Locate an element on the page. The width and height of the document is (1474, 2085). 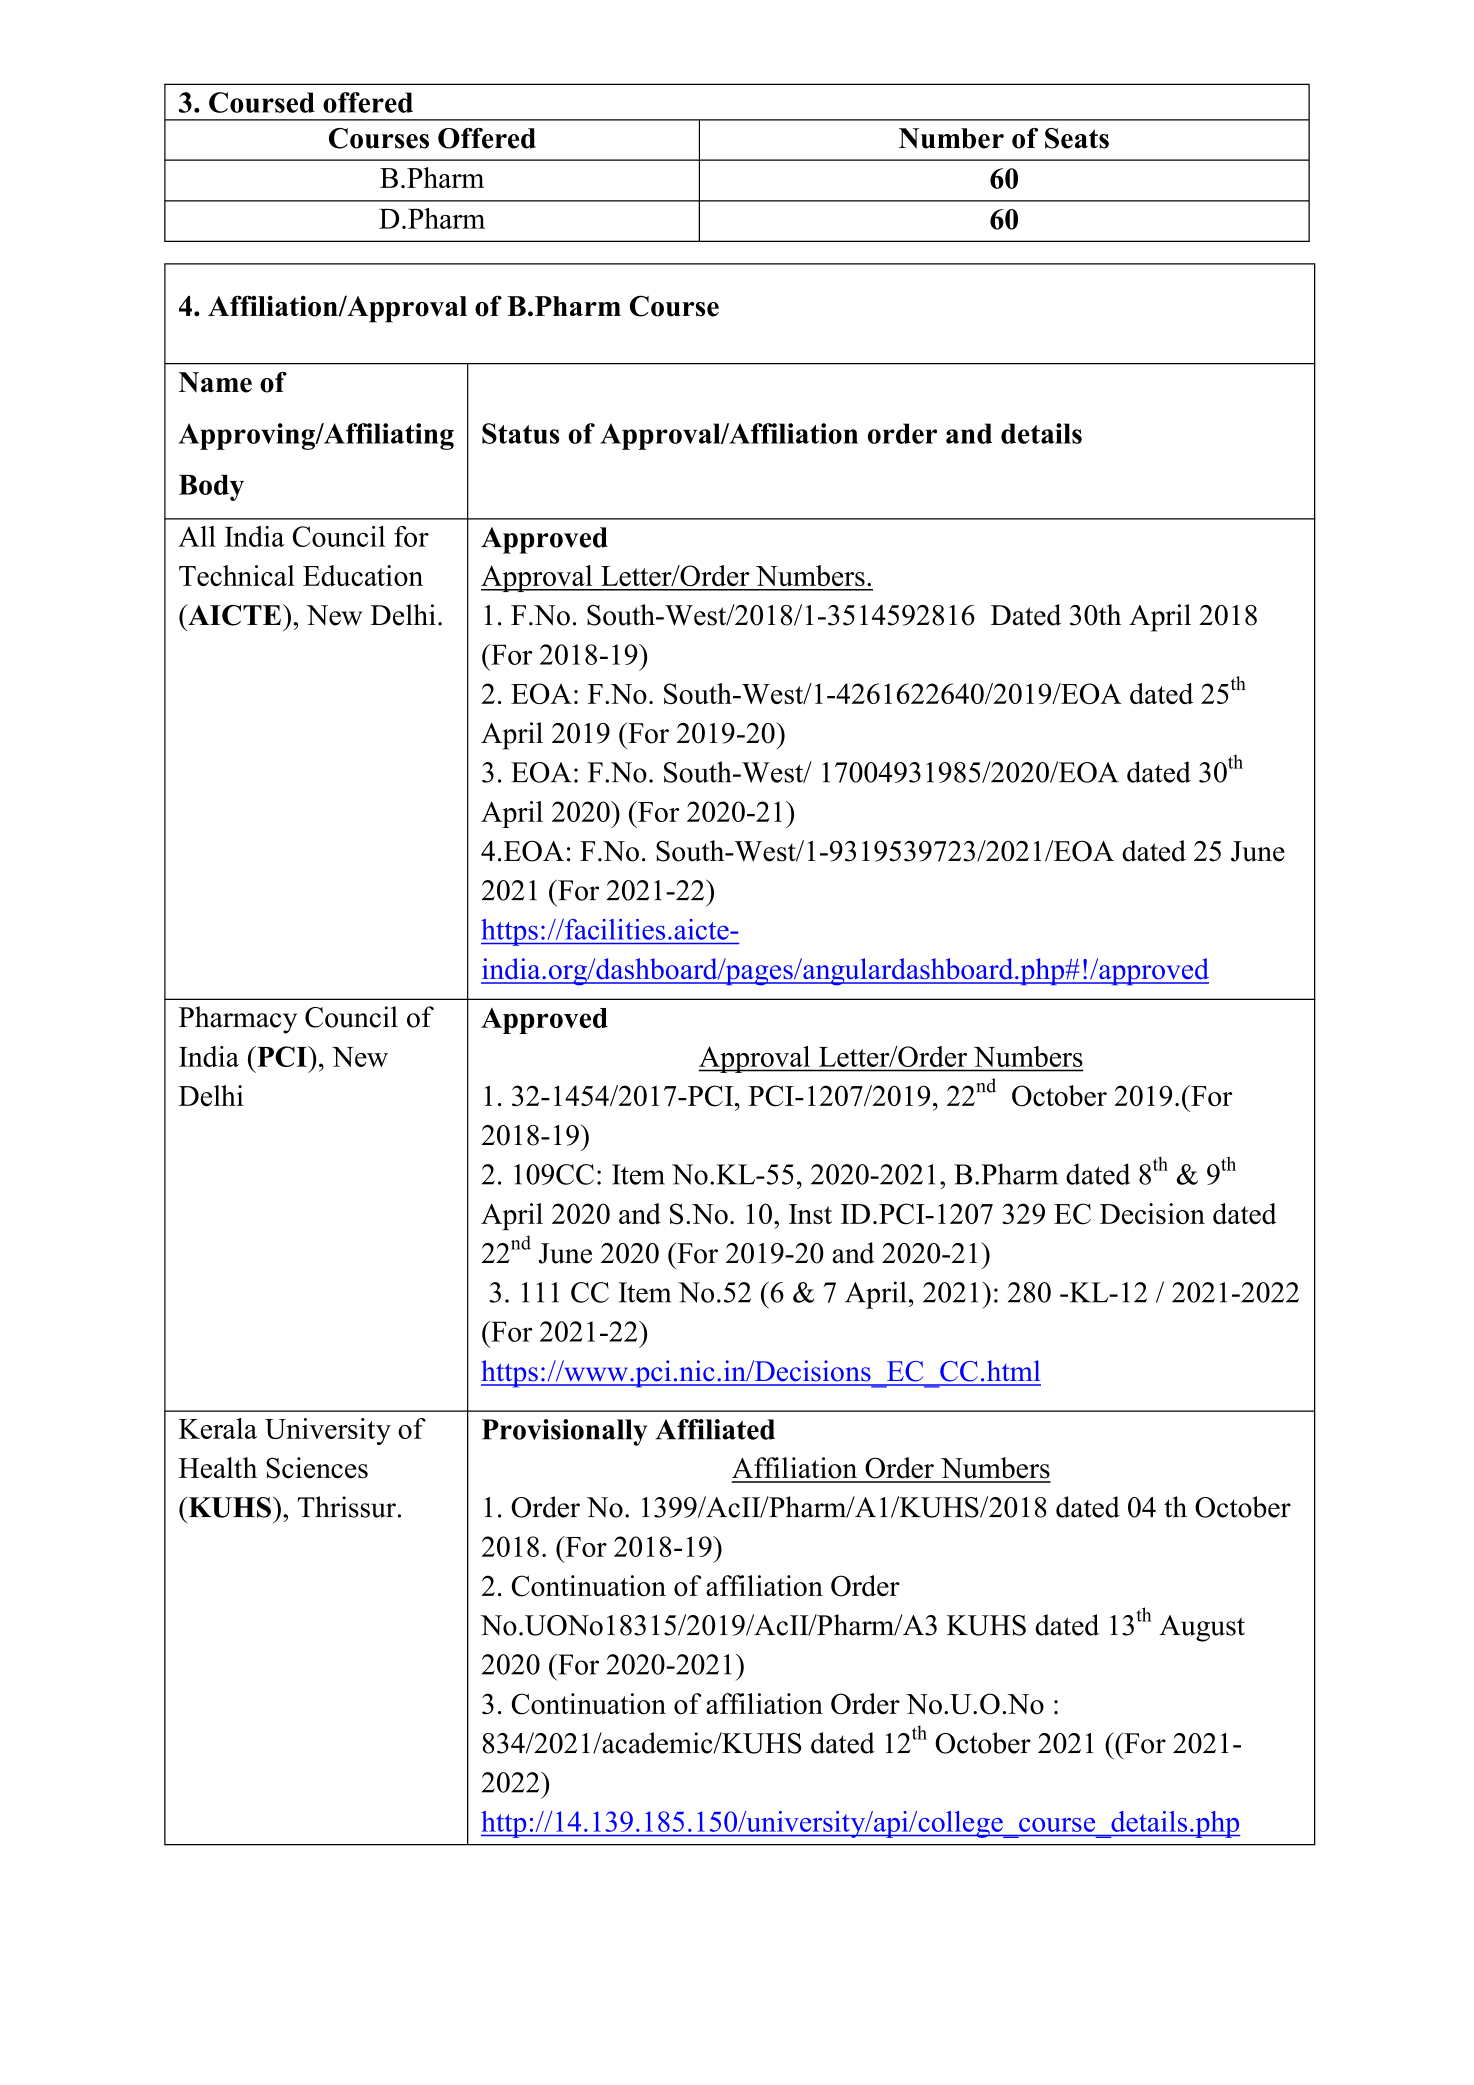
Provisionally is located at coordinates (564, 1432).
